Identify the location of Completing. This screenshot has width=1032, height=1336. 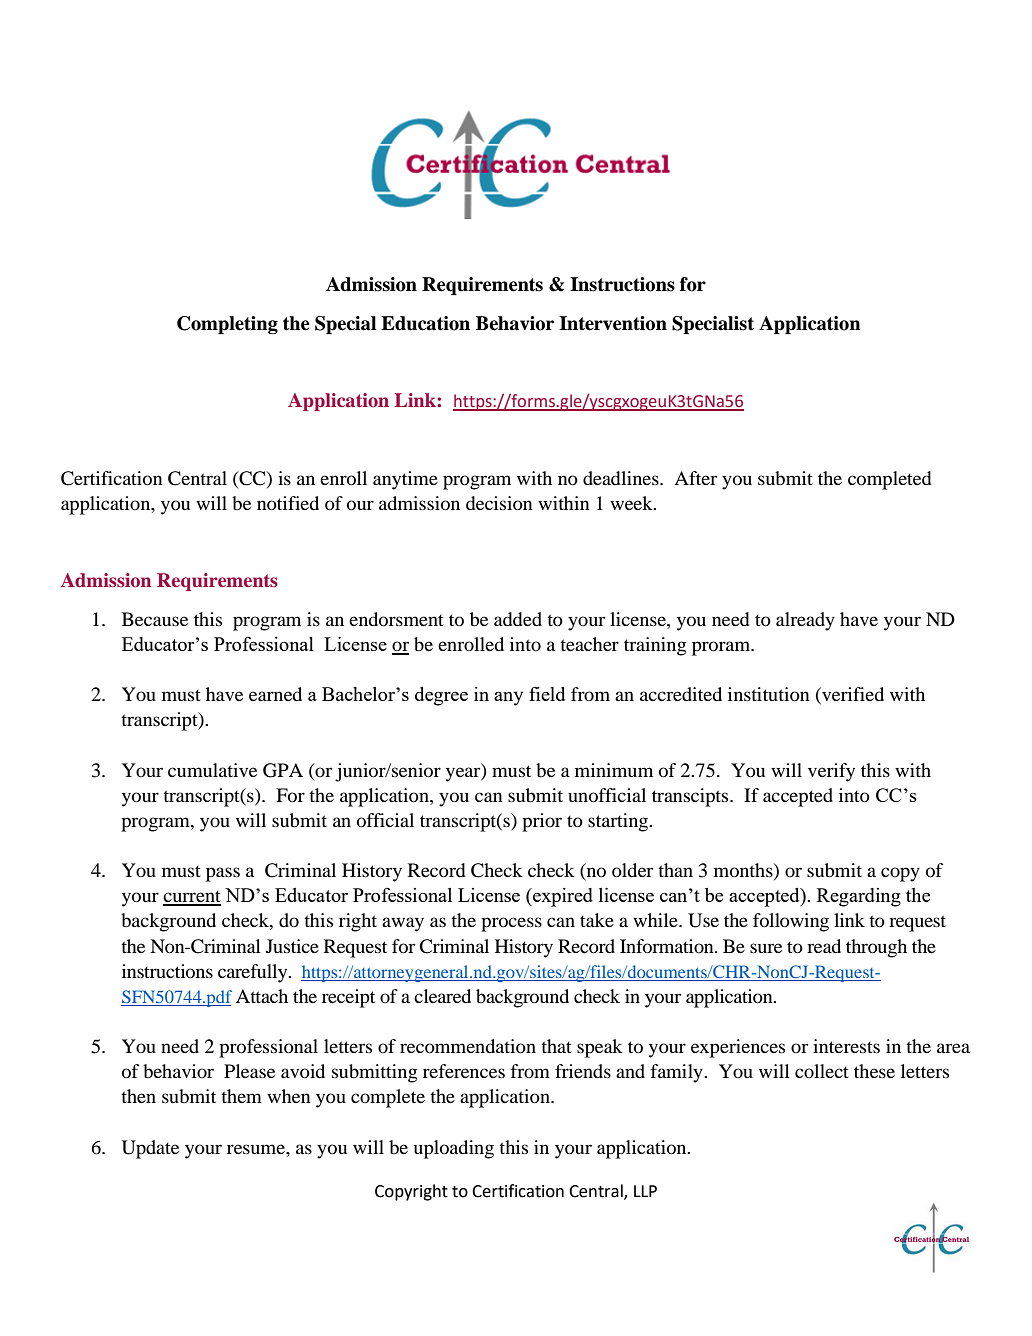
(227, 325).
